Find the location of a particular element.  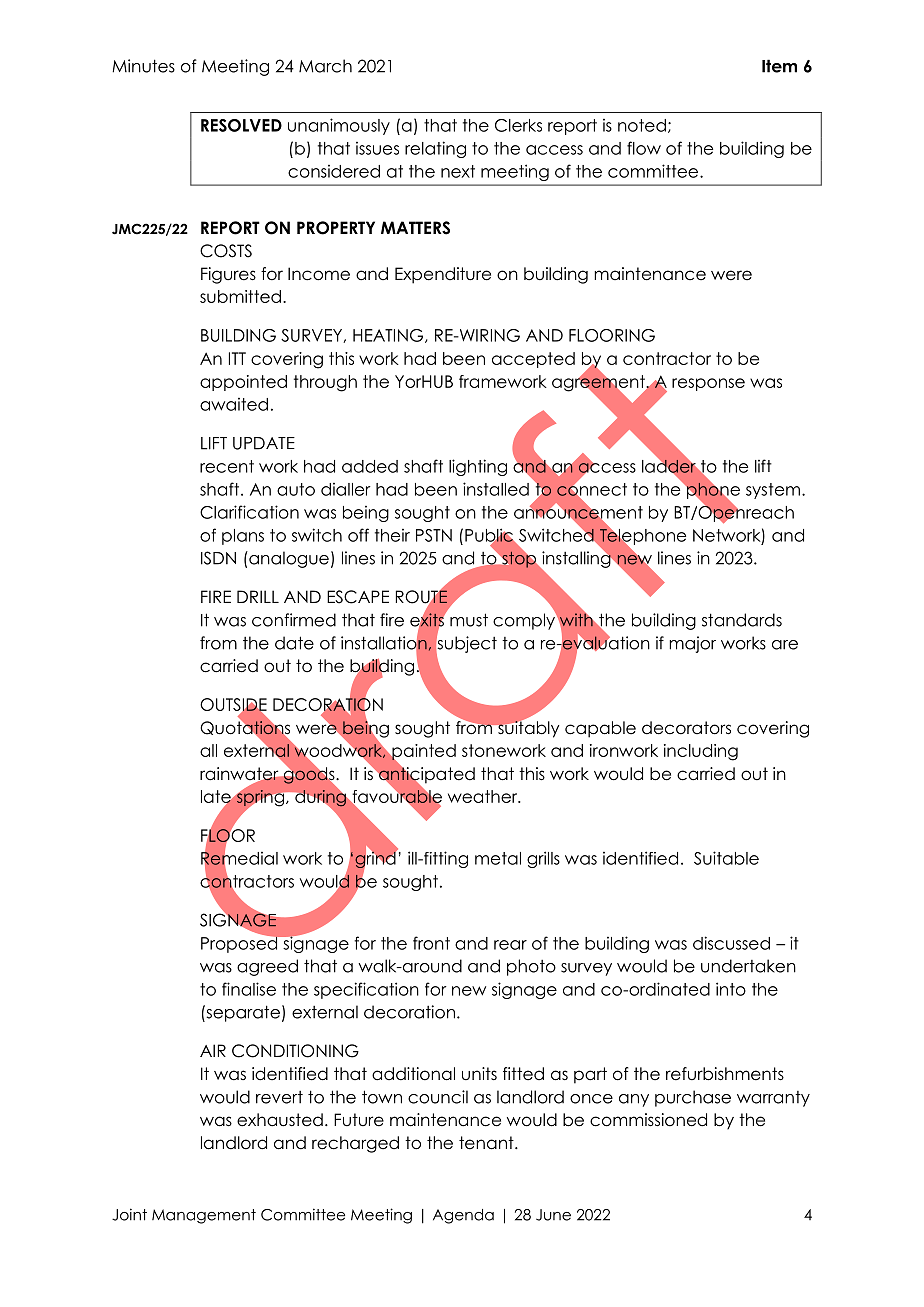

Agenda is located at coordinates (463, 1216).
